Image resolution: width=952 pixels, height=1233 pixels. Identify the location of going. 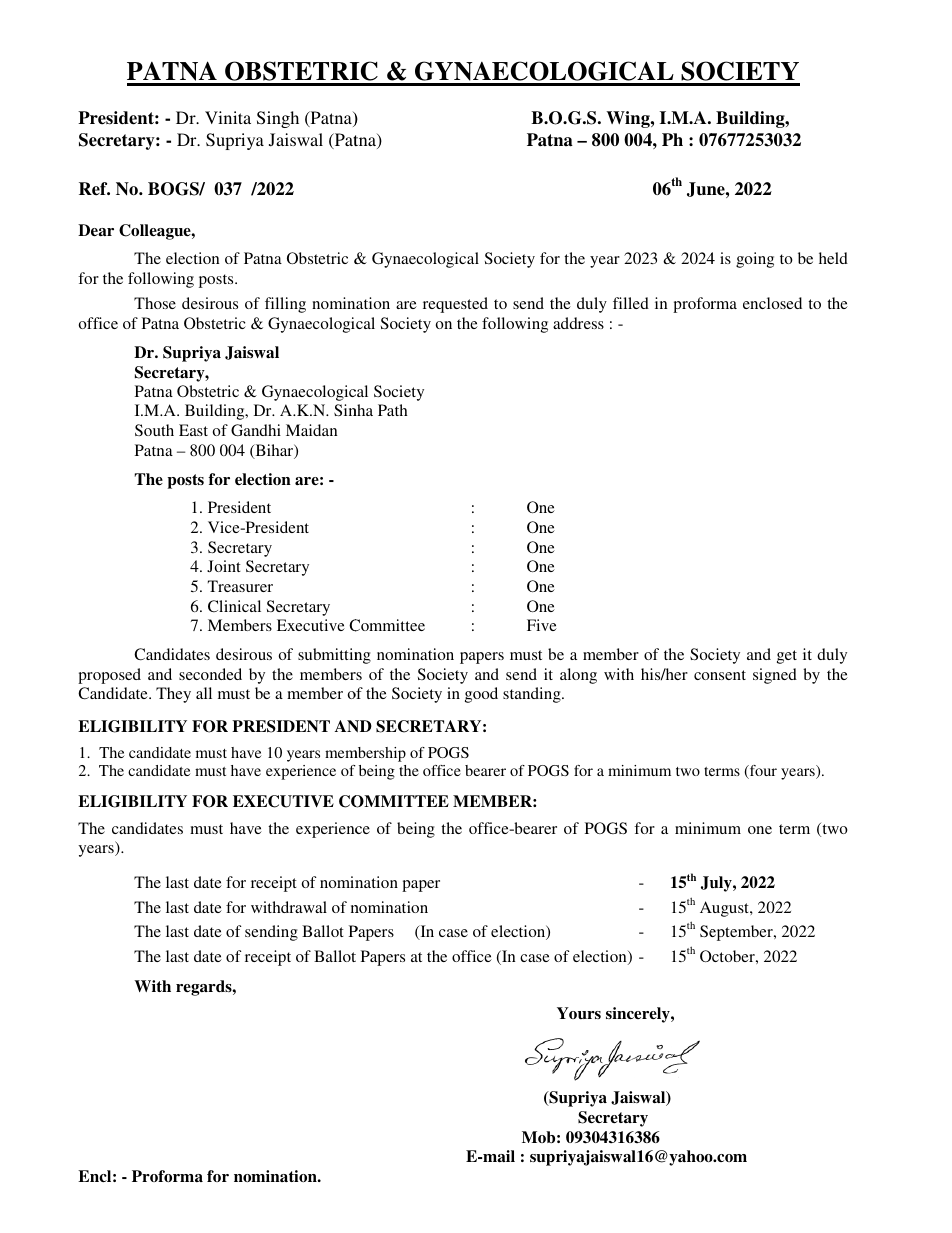
(755, 260).
